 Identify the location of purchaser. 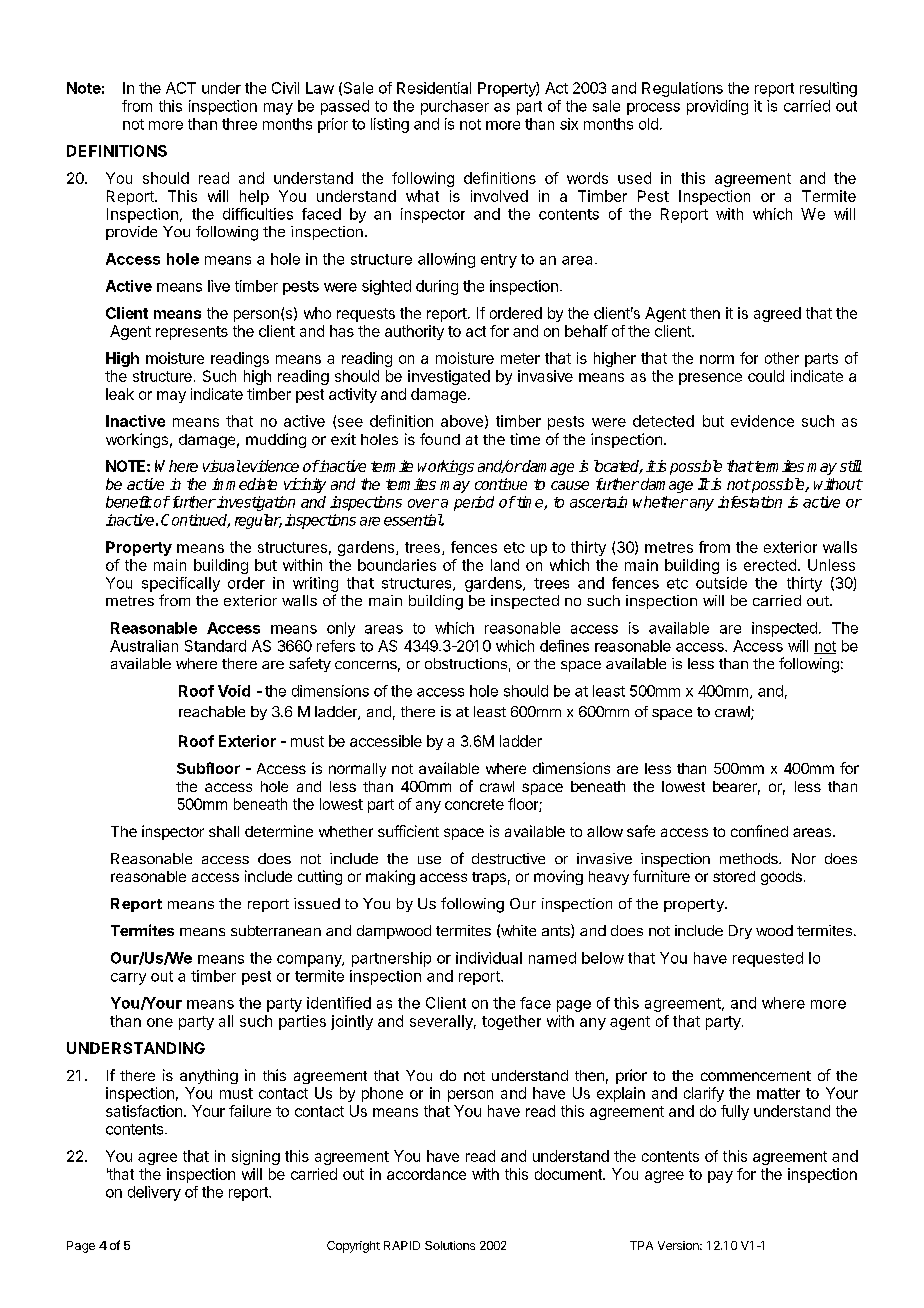
(455, 107).
